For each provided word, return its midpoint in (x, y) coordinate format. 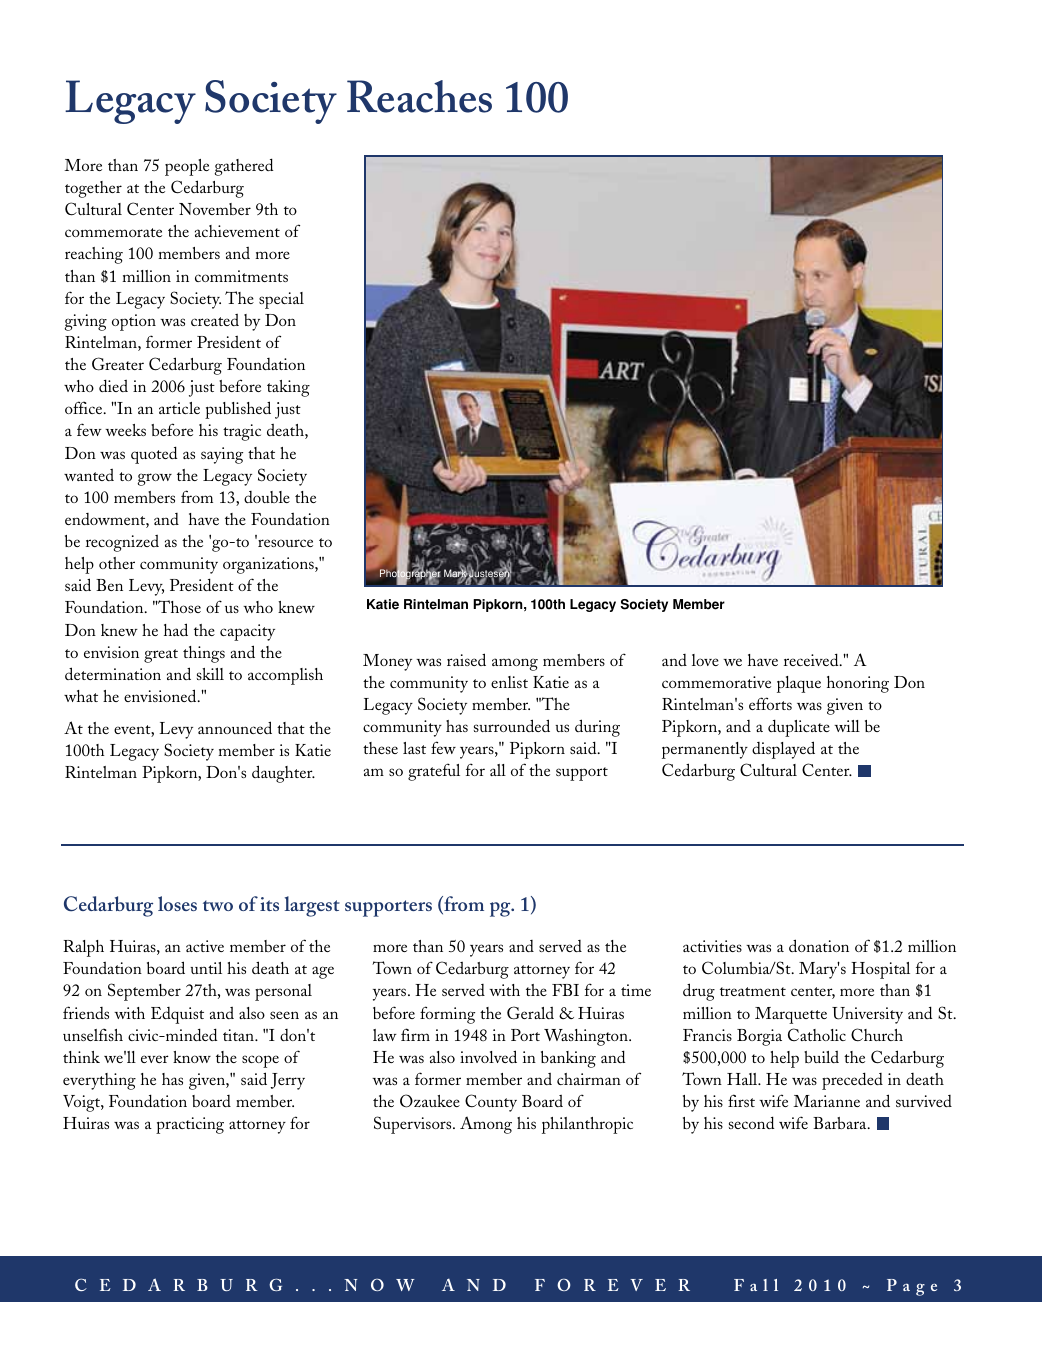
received (812, 659)
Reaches (419, 96)
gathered (243, 167)
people (187, 167)
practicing (190, 1125)
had (176, 629)
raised (466, 659)
